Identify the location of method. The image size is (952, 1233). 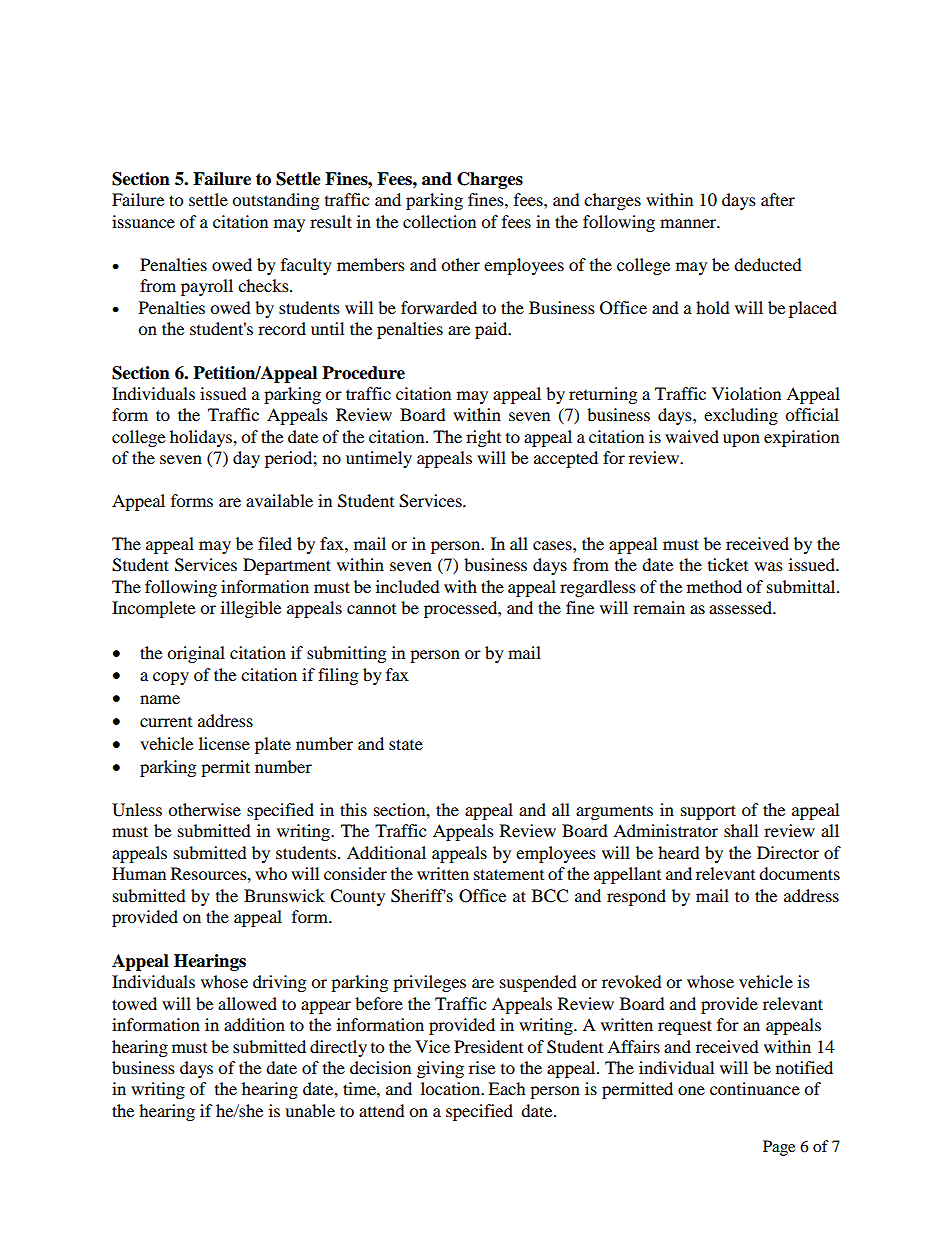
(714, 586).
